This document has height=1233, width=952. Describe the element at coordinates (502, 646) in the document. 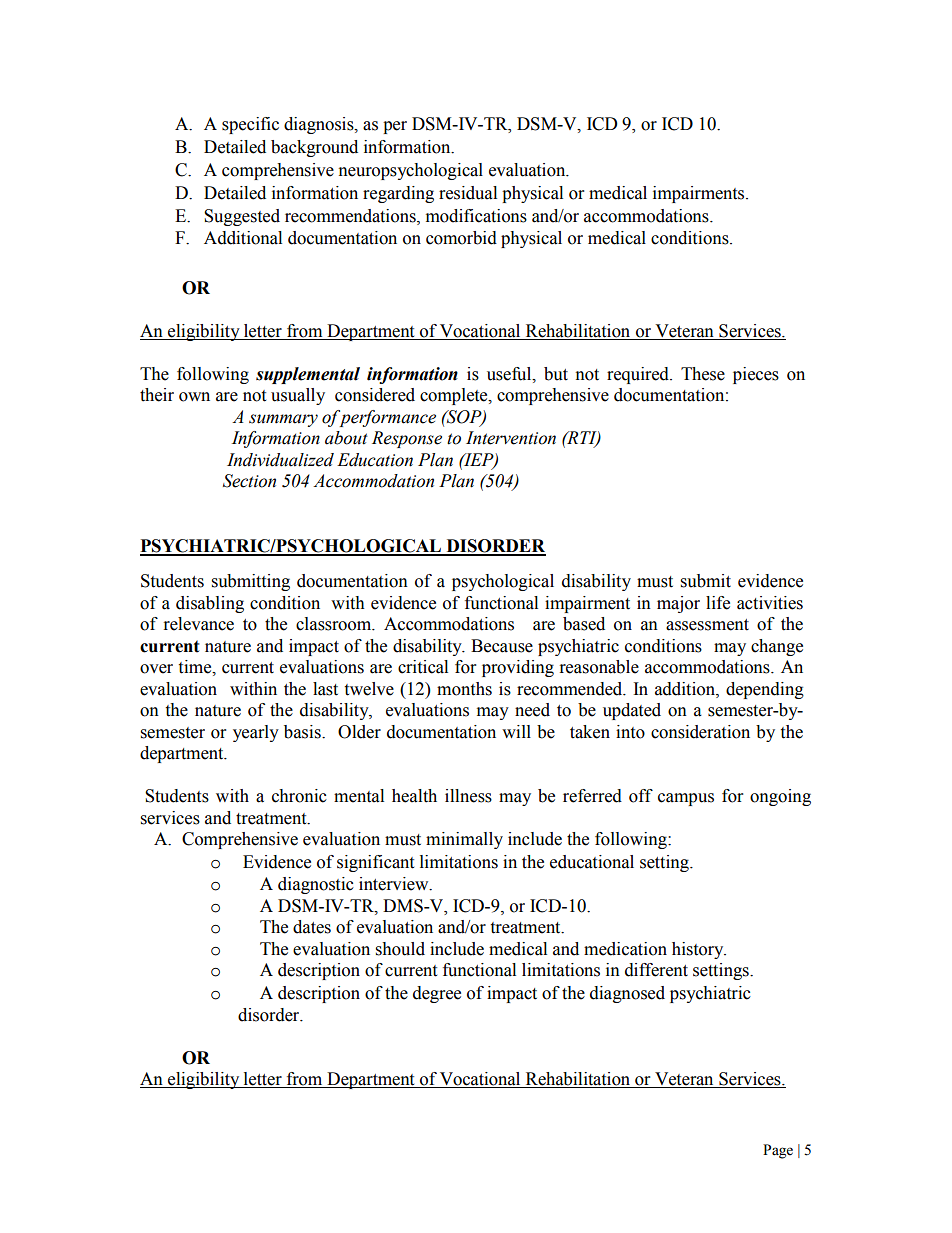

I see `Because` at that location.
